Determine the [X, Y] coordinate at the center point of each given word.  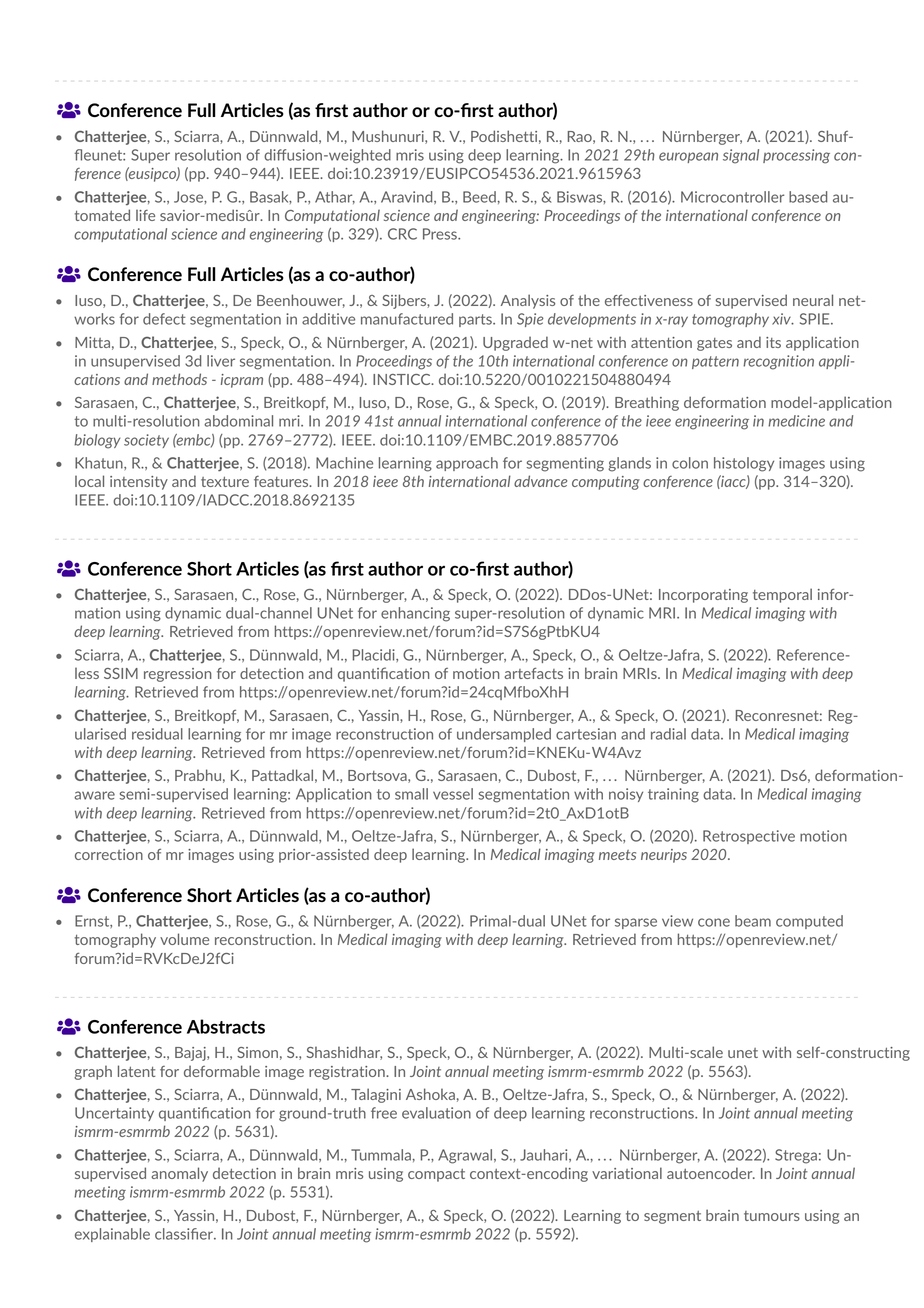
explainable [112, 1235]
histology [744, 464]
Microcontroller [732, 197]
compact [436, 1175]
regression [178, 675]
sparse [636, 923]
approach [467, 464]
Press [441, 234]
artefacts [533, 673]
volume [184, 939]
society [146, 441]
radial [668, 734]
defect [164, 319]
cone [714, 922]
